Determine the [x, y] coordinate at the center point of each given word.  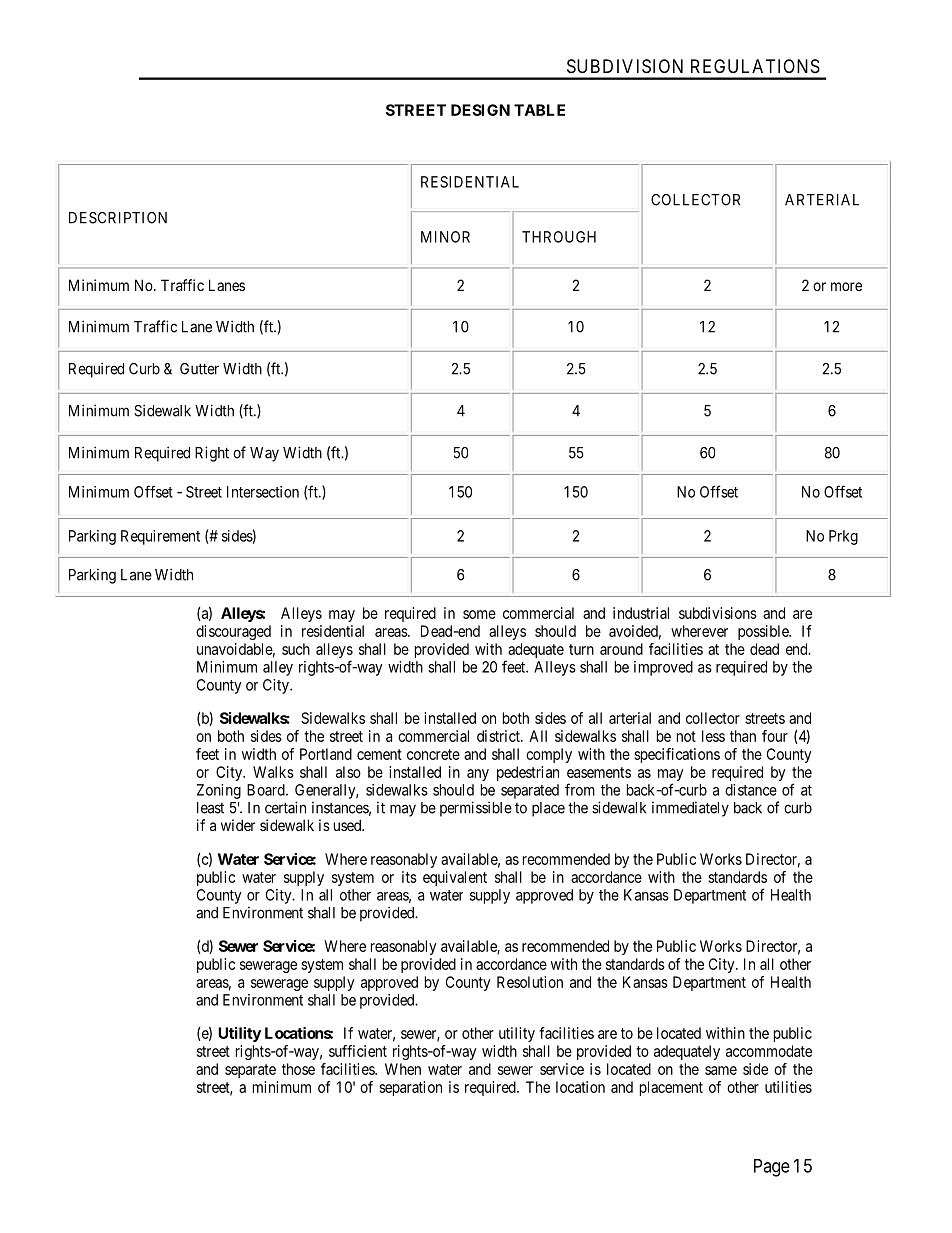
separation [410, 1088]
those [298, 1069]
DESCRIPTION [118, 218]
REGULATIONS [755, 66]
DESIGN [480, 110]
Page [772, 1168]
